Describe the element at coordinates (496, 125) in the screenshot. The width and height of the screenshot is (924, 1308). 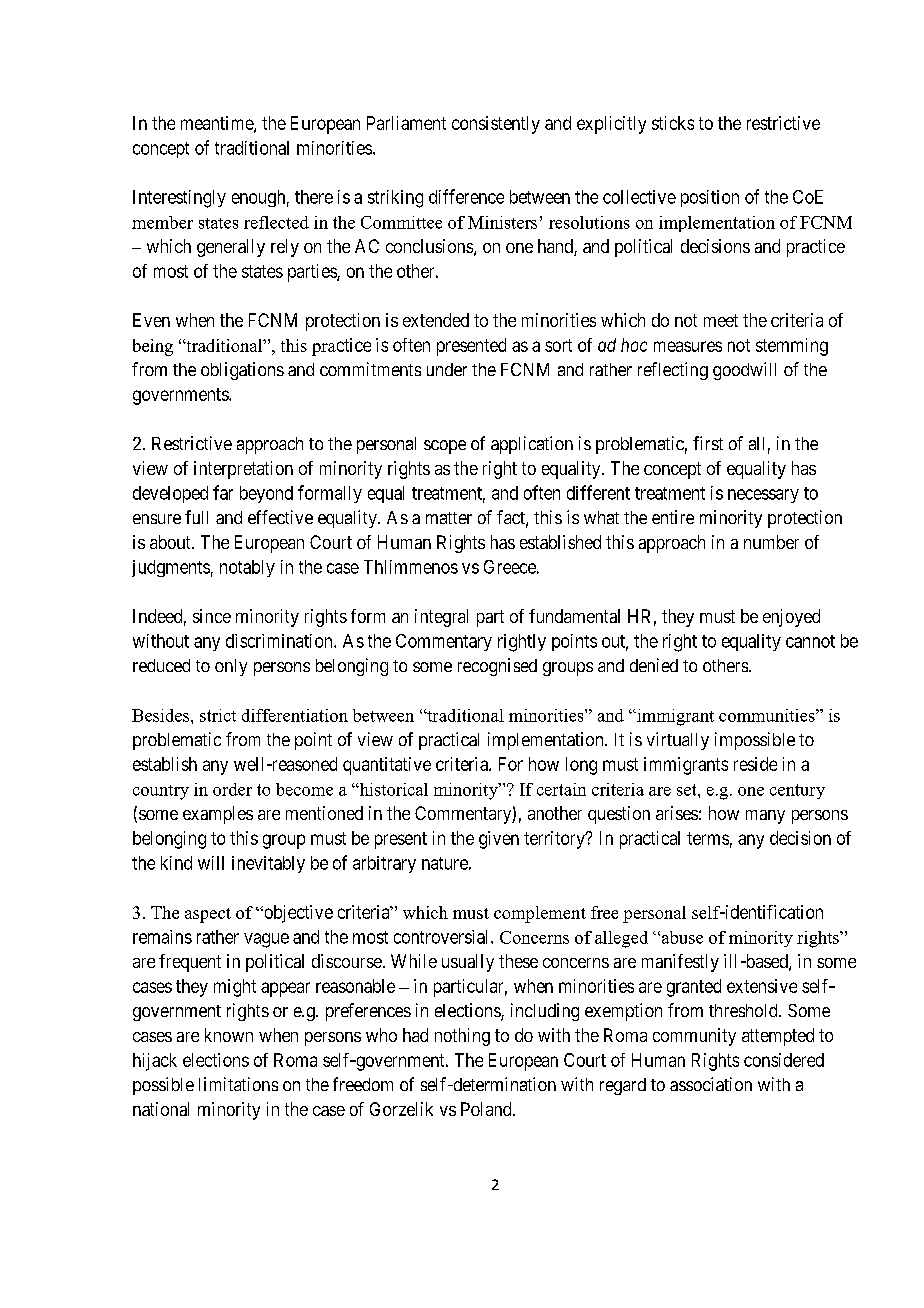
I see `consistently` at that location.
